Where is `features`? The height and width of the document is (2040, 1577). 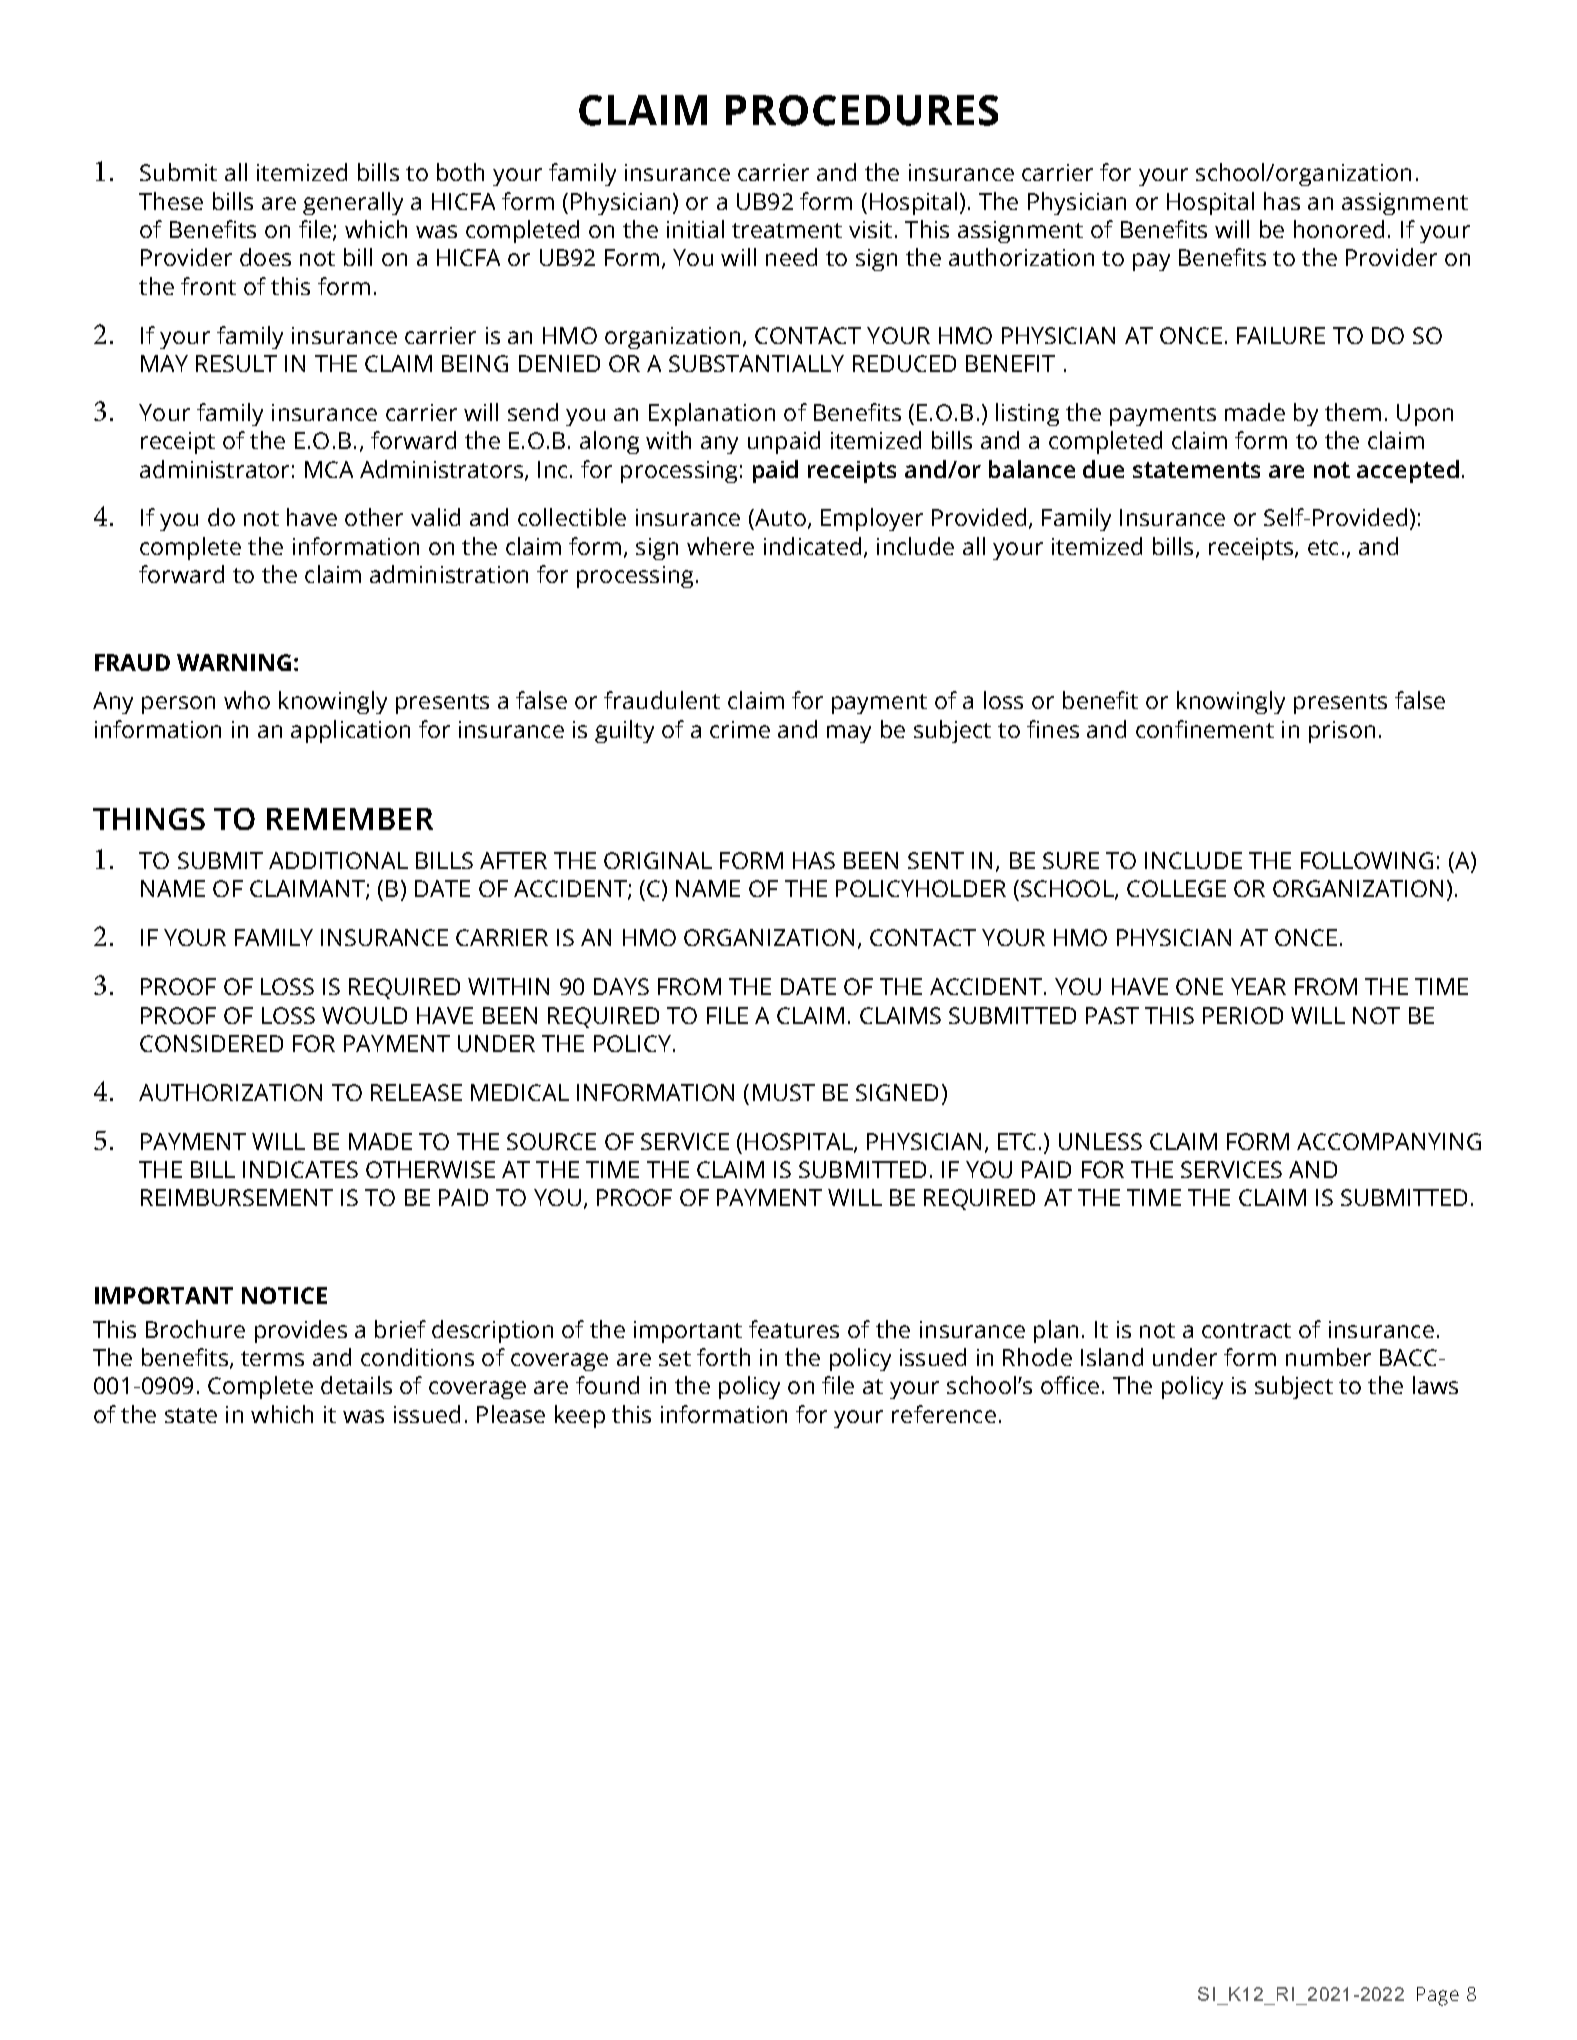 features is located at coordinates (794, 1329).
